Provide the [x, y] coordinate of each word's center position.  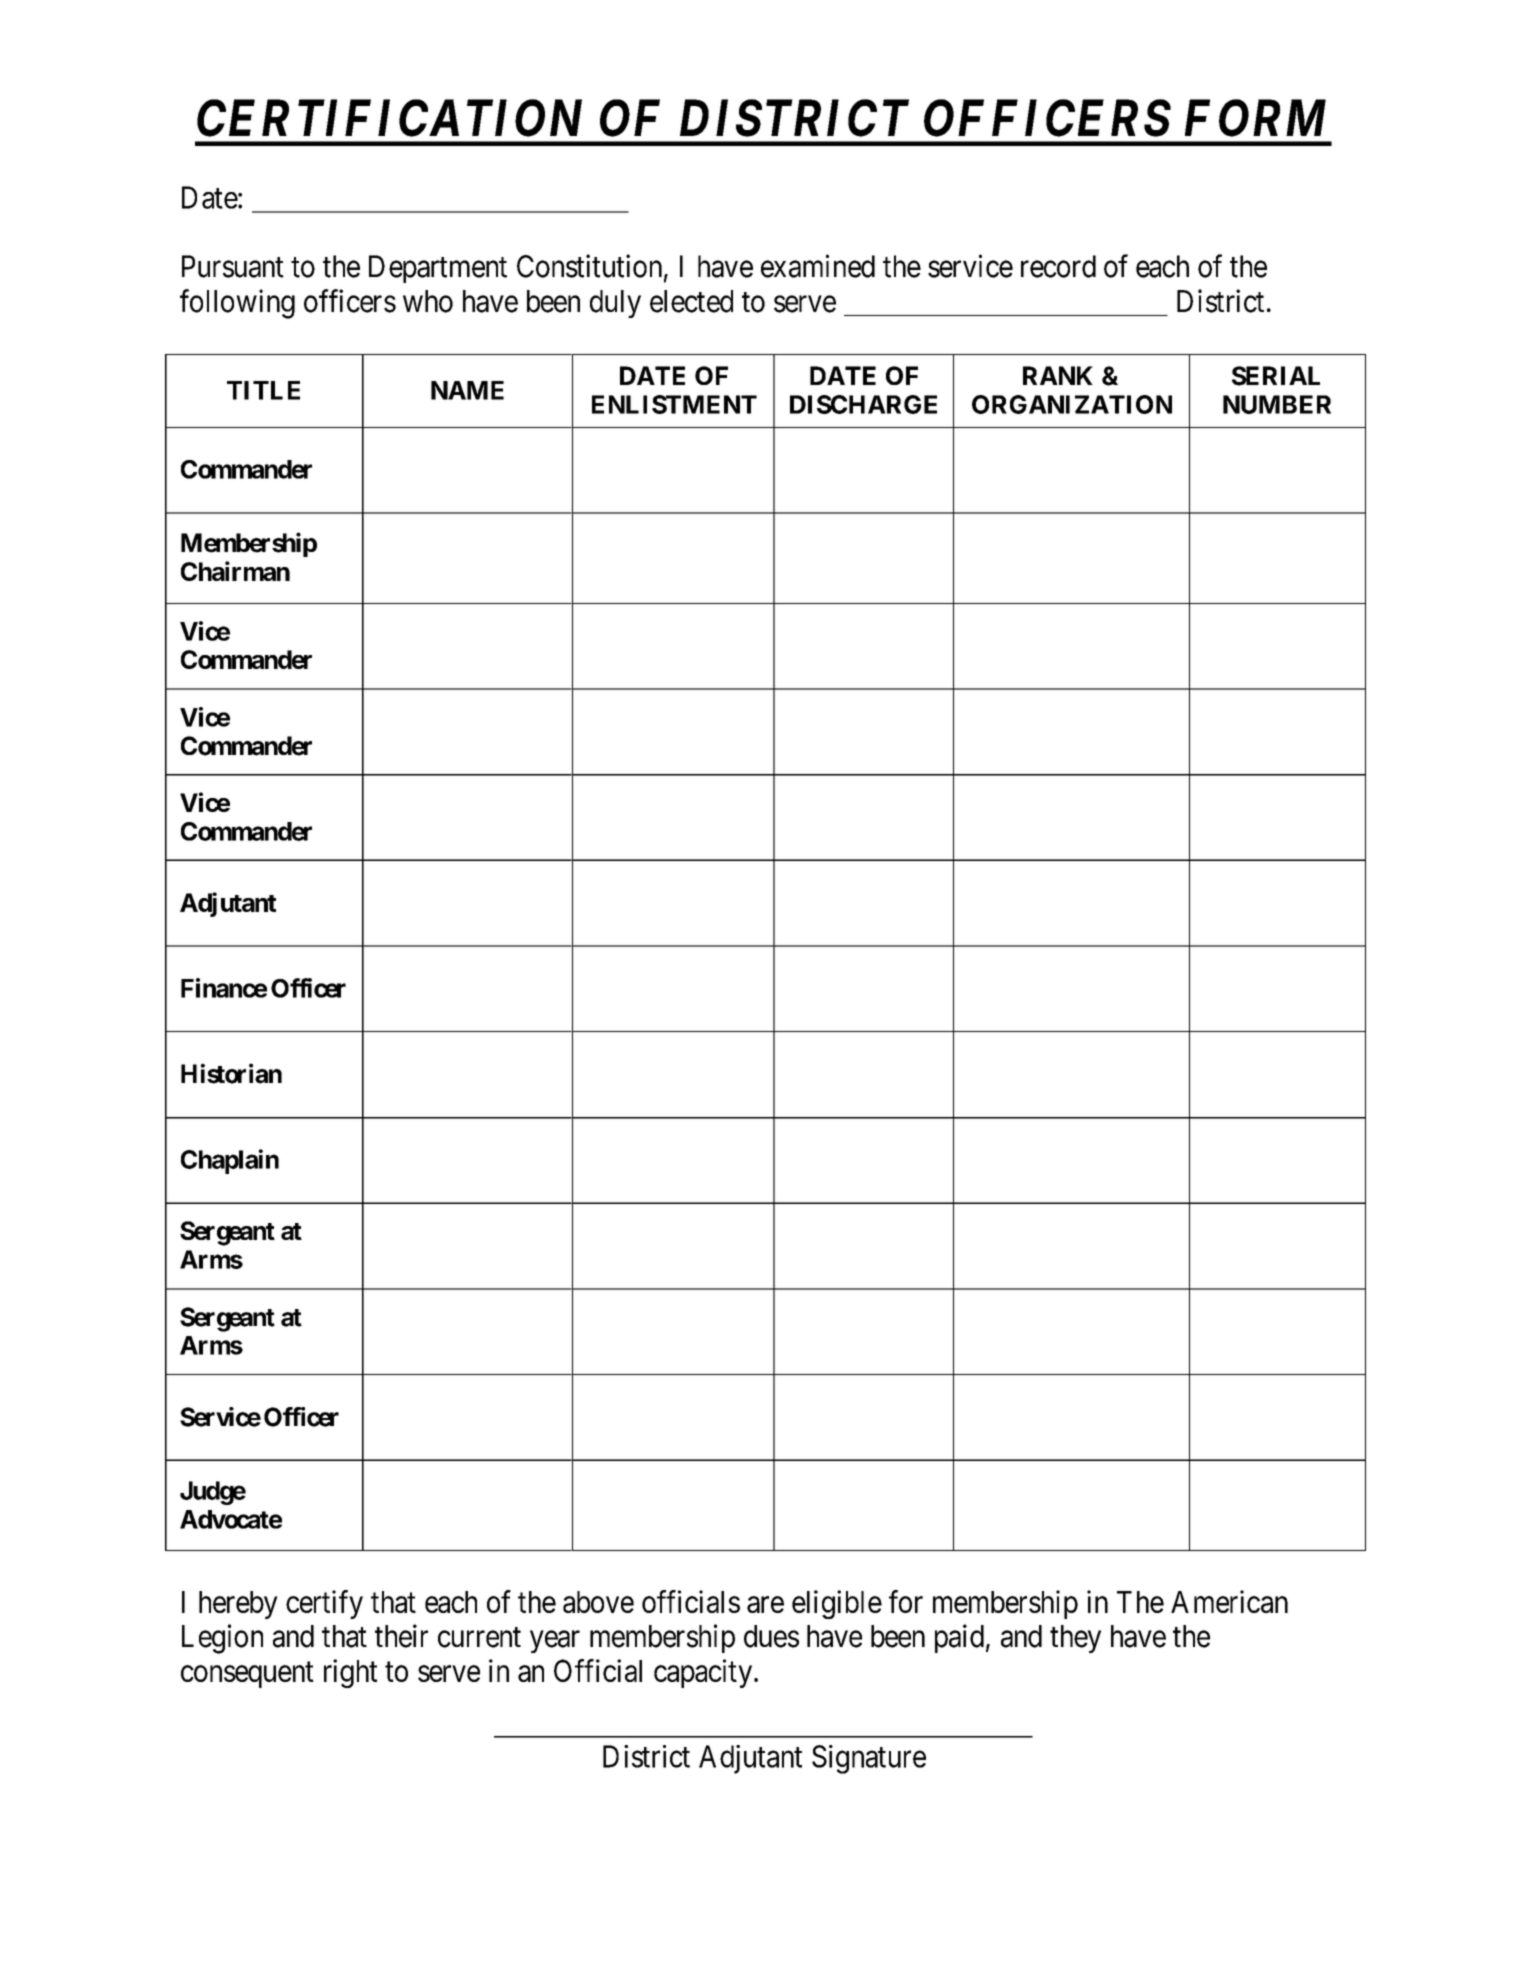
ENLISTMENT [674, 404]
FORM [1255, 118]
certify [324, 1604]
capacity [704, 1673]
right [350, 1673]
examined [818, 266]
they [1075, 1639]
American [1229, 1601]
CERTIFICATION [389, 118]
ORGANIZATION [1072, 404]
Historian [231, 1073]
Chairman [235, 571]
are [765, 1605]
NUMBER [1277, 404]
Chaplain [230, 1161]
